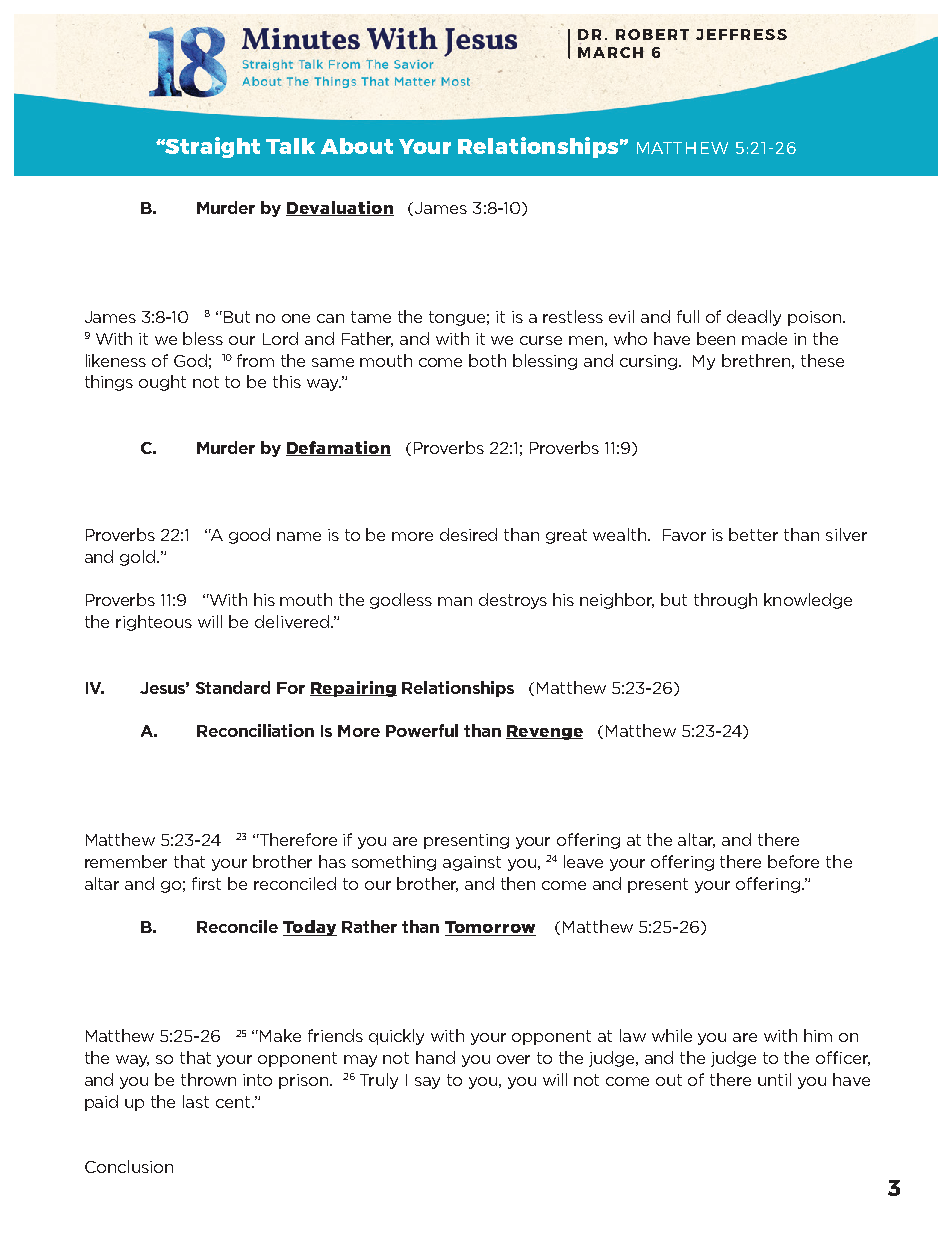  Describe the element at coordinates (725, 601) in the screenshot. I see `through` at that location.
